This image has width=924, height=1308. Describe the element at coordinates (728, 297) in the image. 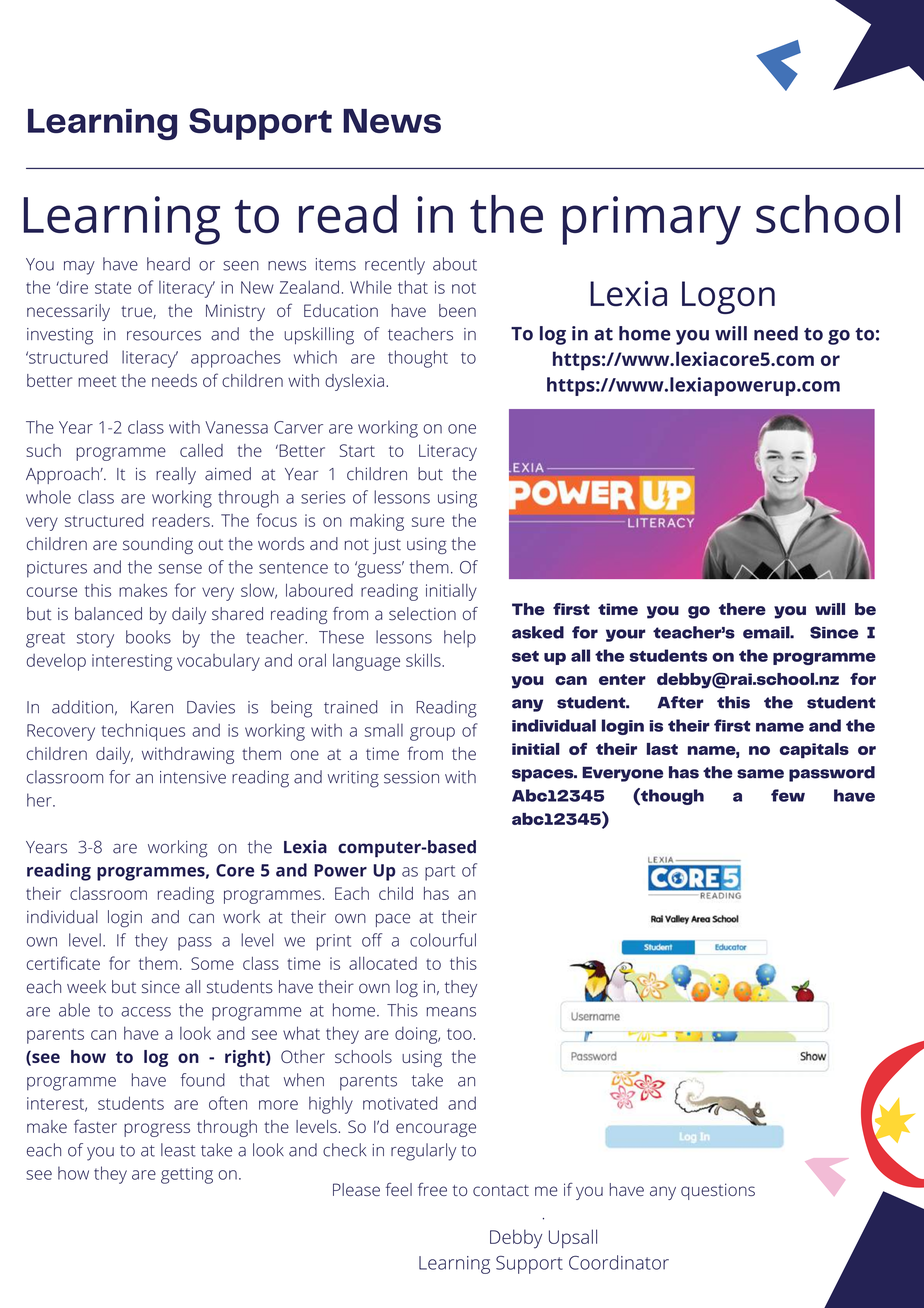

I see `Logon` at that location.
